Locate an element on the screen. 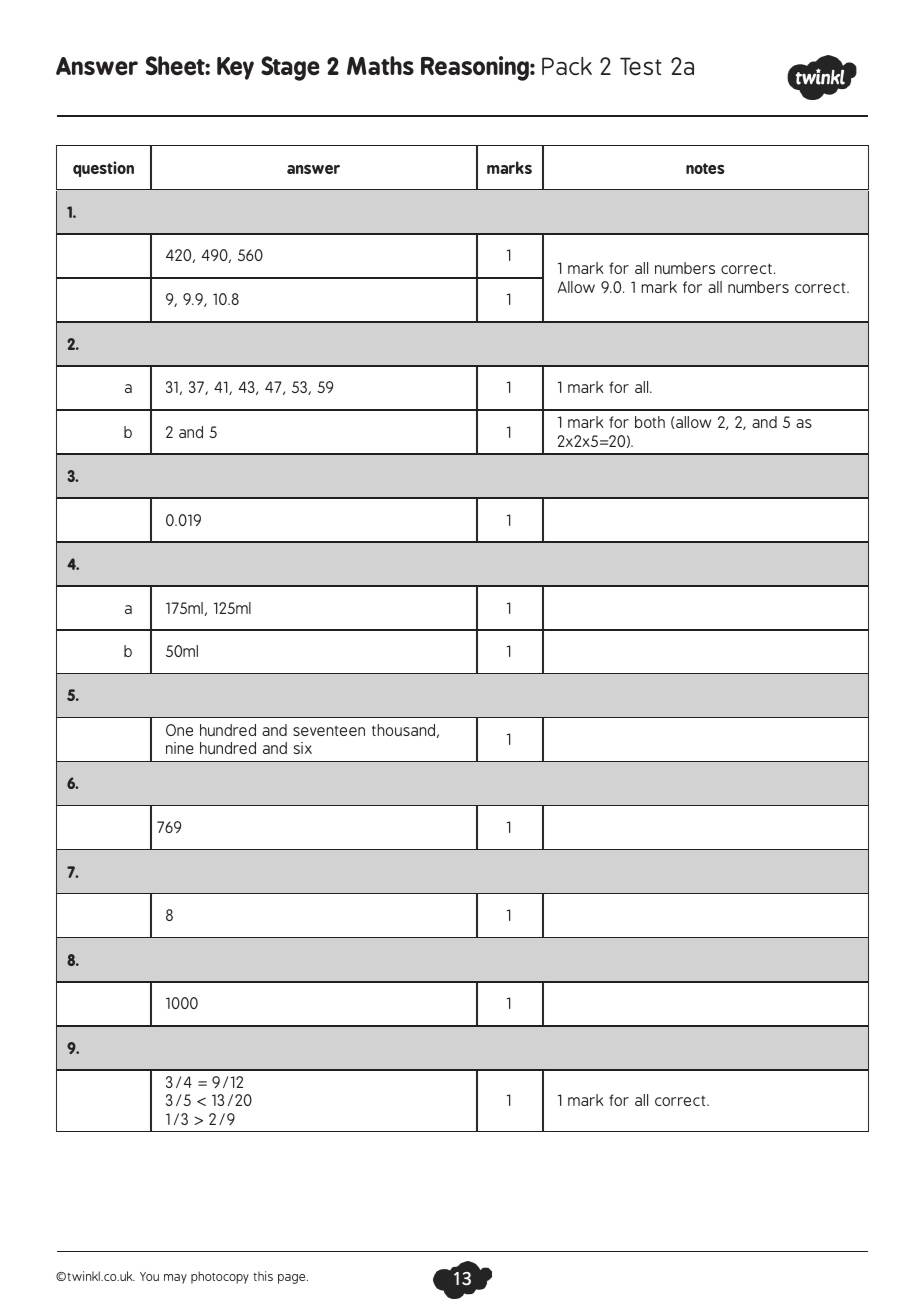 This screenshot has height=1308, width=924. One is located at coordinates (179, 730).
